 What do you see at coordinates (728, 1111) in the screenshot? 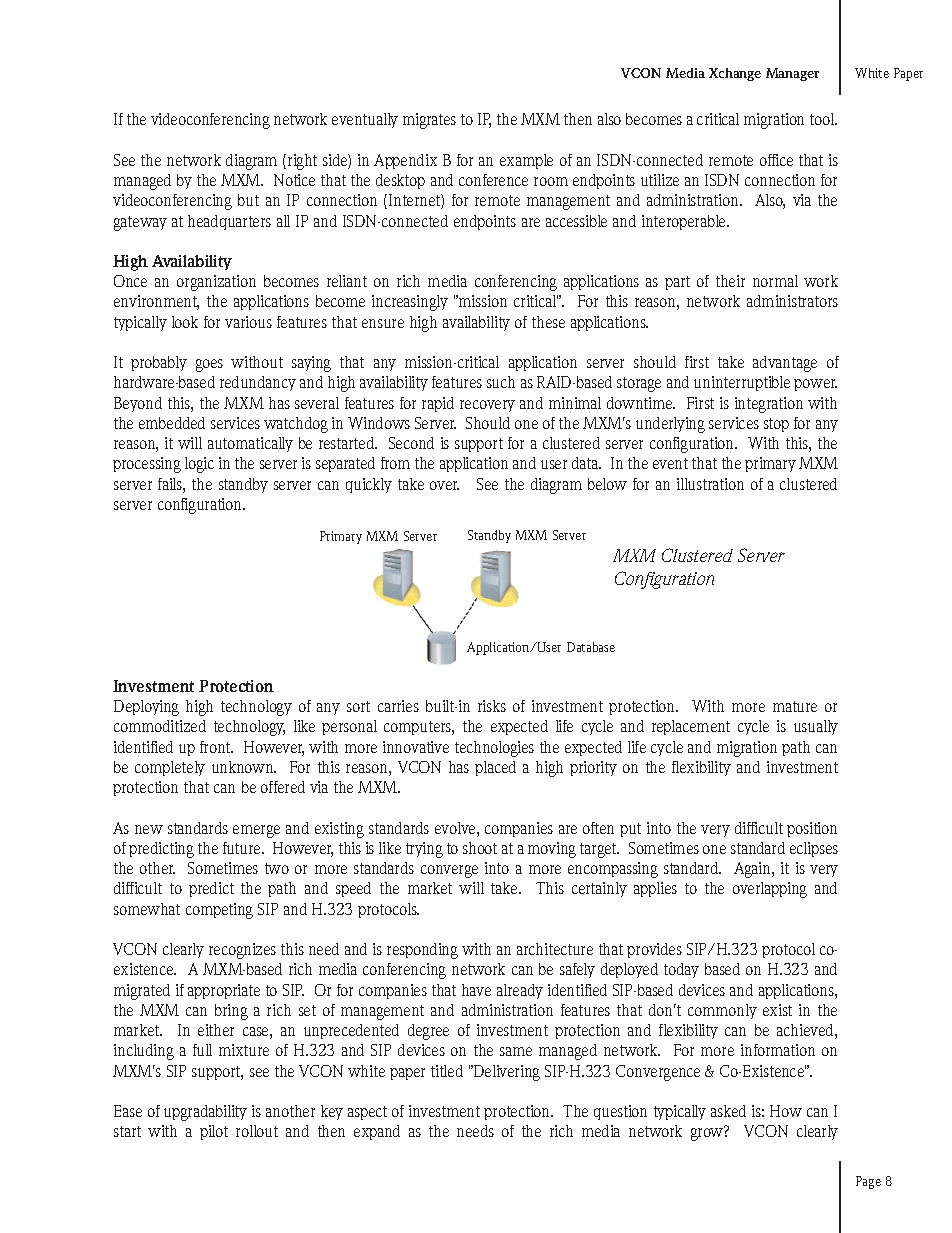
I see `asked` at bounding box center [728, 1111].
